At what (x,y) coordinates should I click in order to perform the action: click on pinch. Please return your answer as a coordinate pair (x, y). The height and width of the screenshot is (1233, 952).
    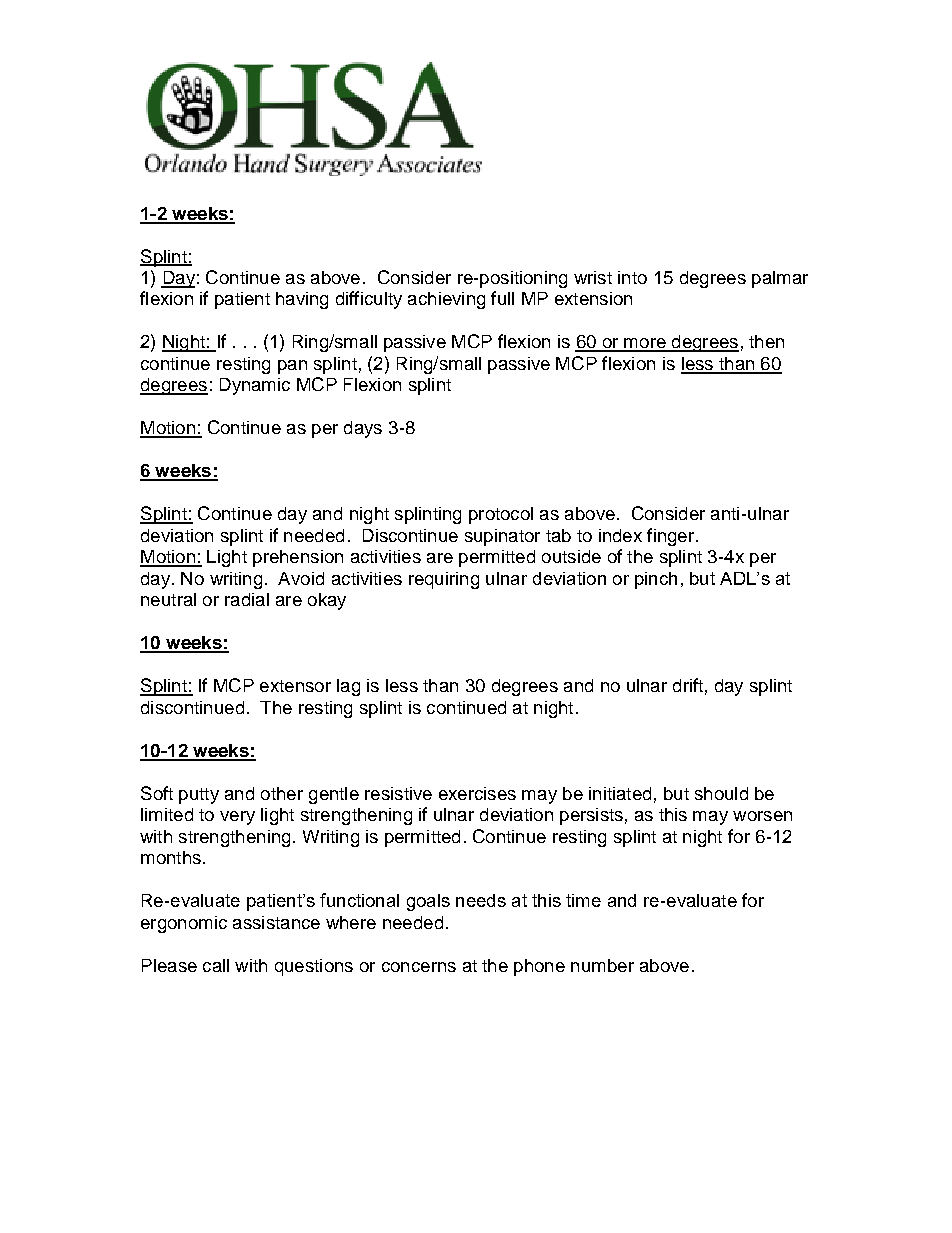
    Looking at the image, I should click on (656, 580).
